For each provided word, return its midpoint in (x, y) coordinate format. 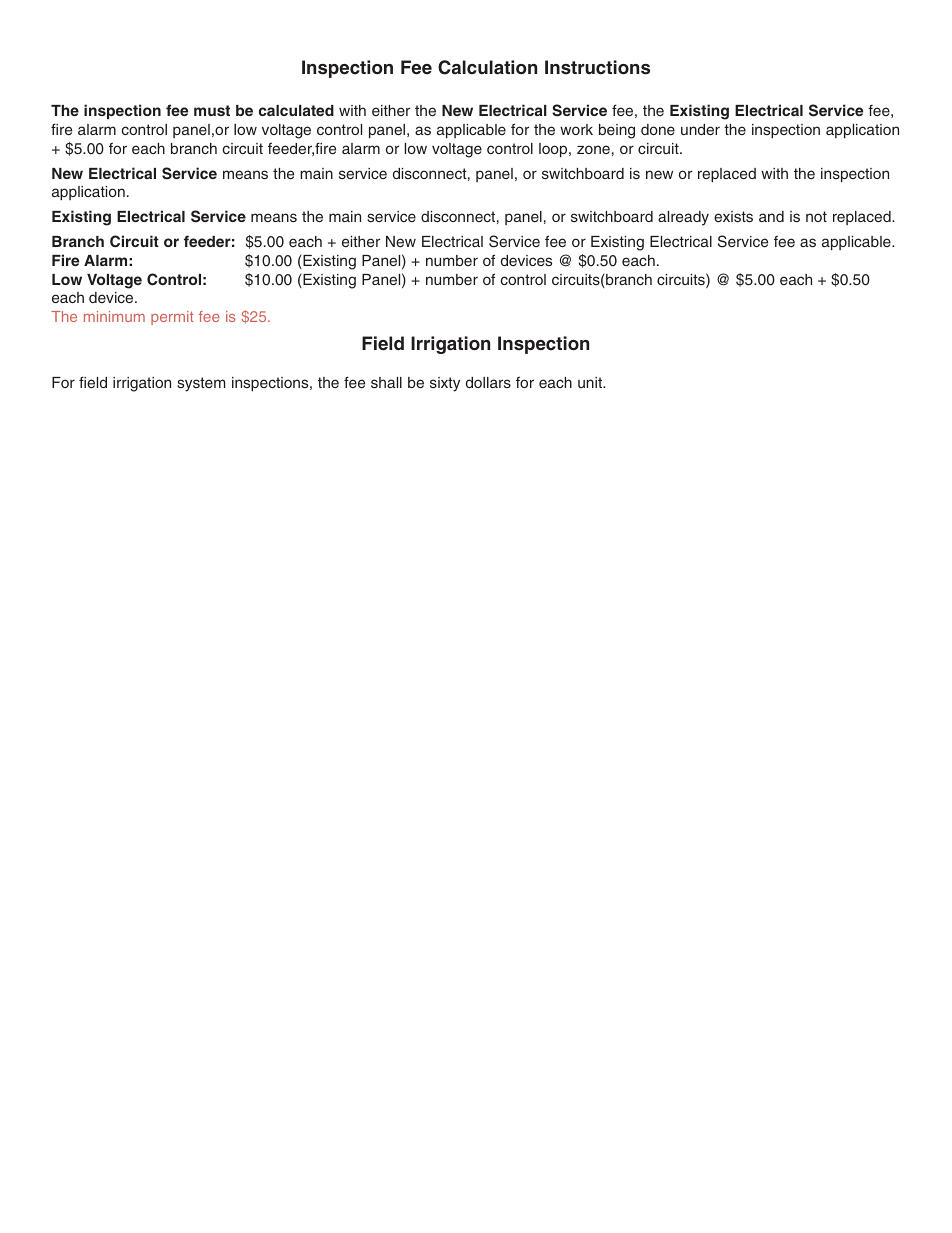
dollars (488, 382)
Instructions (597, 67)
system (201, 384)
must (212, 110)
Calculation (487, 67)
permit (172, 318)
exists (733, 216)
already (683, 218)
